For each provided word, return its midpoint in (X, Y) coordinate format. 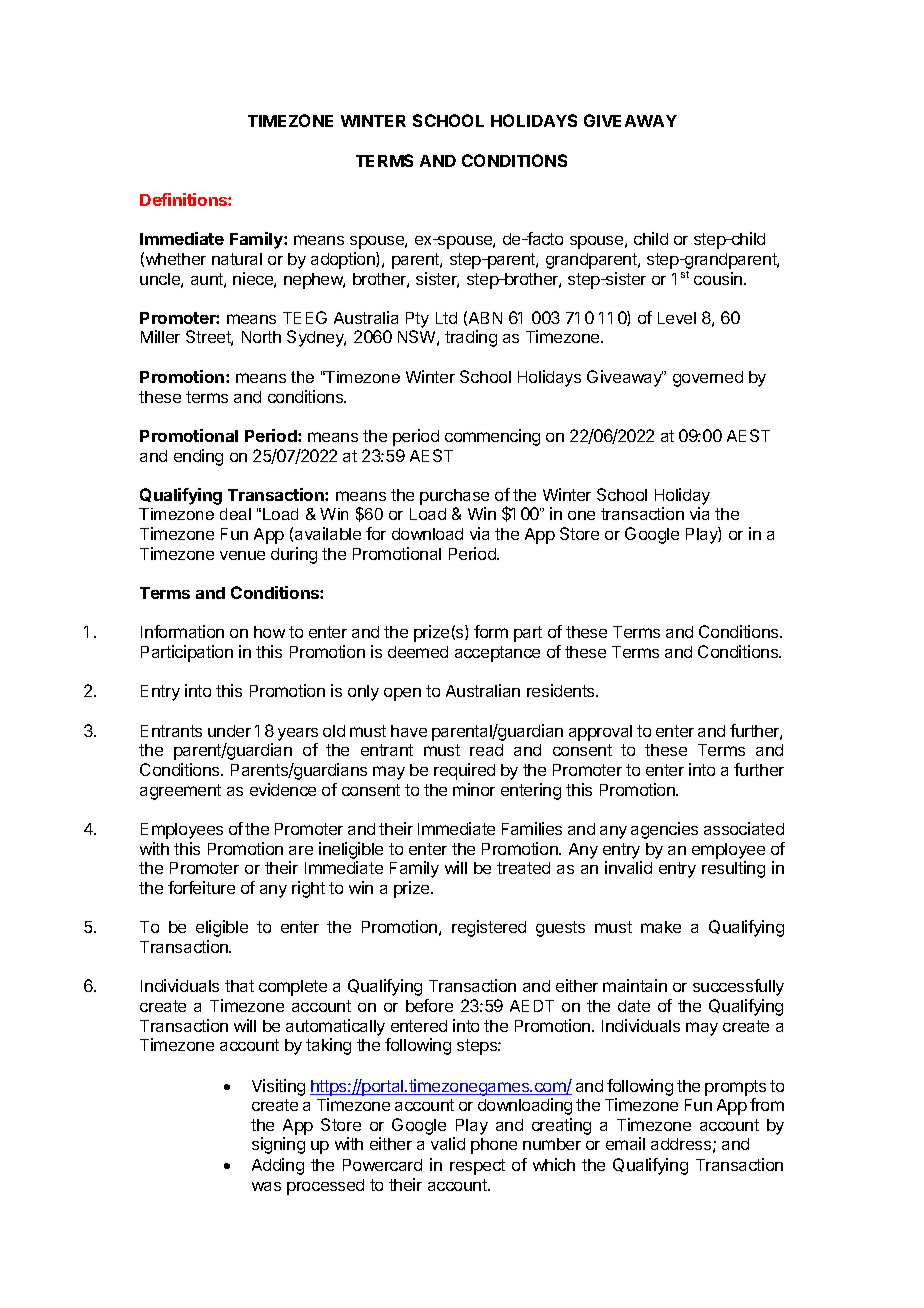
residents (562, 690)
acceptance (497, 654)
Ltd (446, 318)
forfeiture (201, 887)
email (625, 1143)
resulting (733, 869)
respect (477, 1167)
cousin (719, 278)
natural (237, 259)
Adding (278, 1166)
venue (242, 555)
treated (523, 868)
